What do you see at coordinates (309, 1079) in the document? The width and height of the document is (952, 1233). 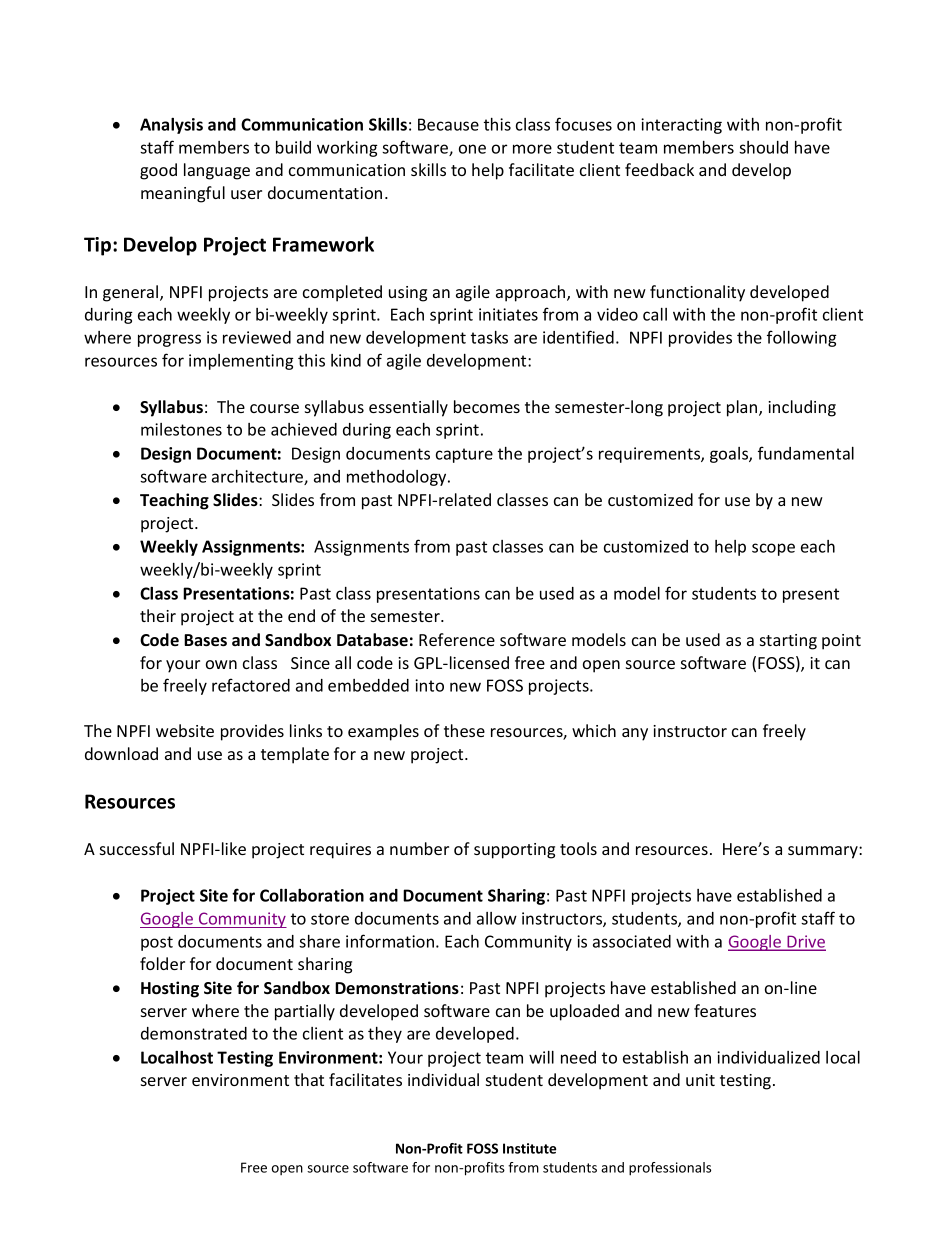 I see `that` at bounding box center [309, 1079].
